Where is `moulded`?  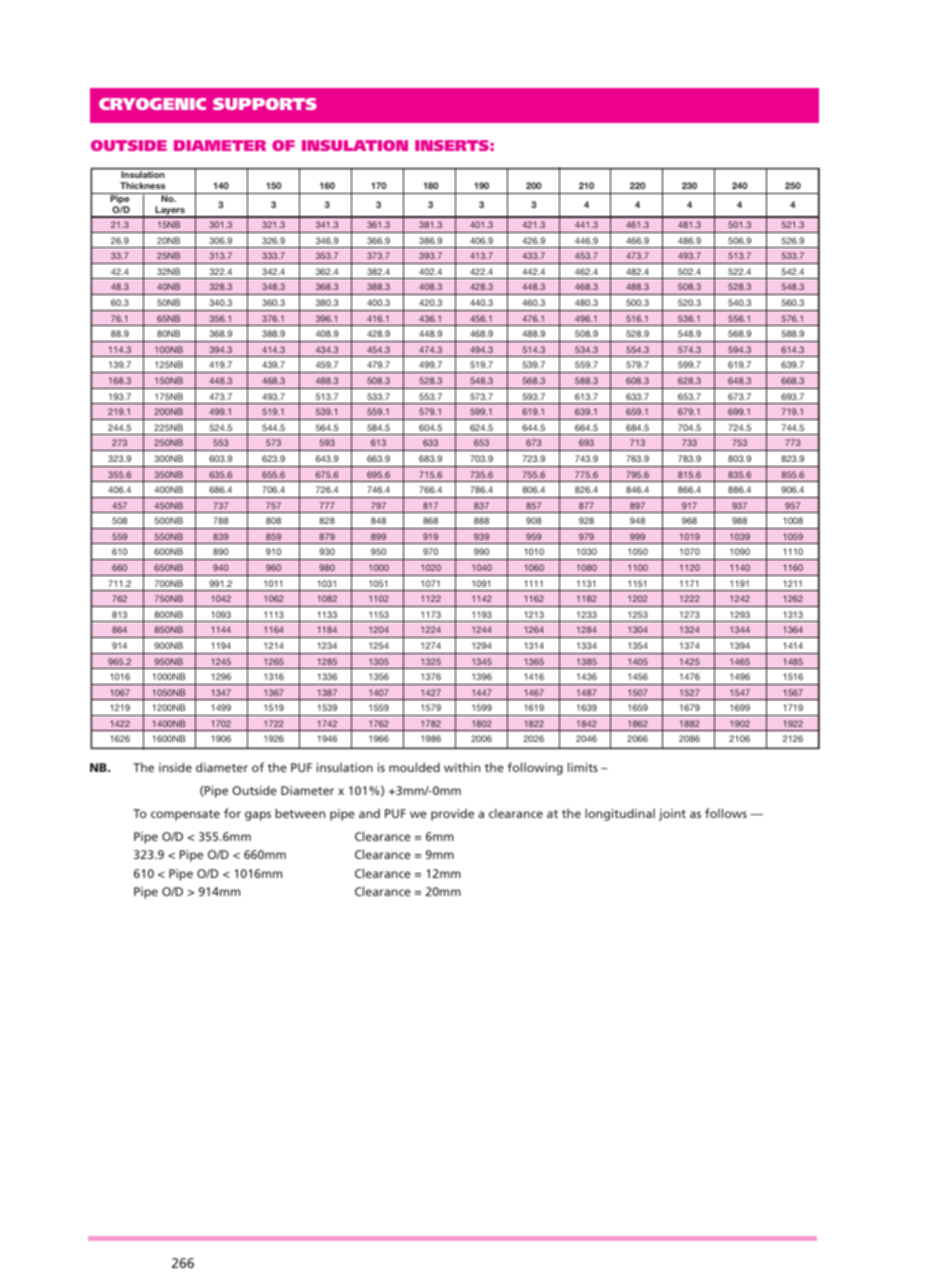 moulded is located at coordinates (414, 767).
